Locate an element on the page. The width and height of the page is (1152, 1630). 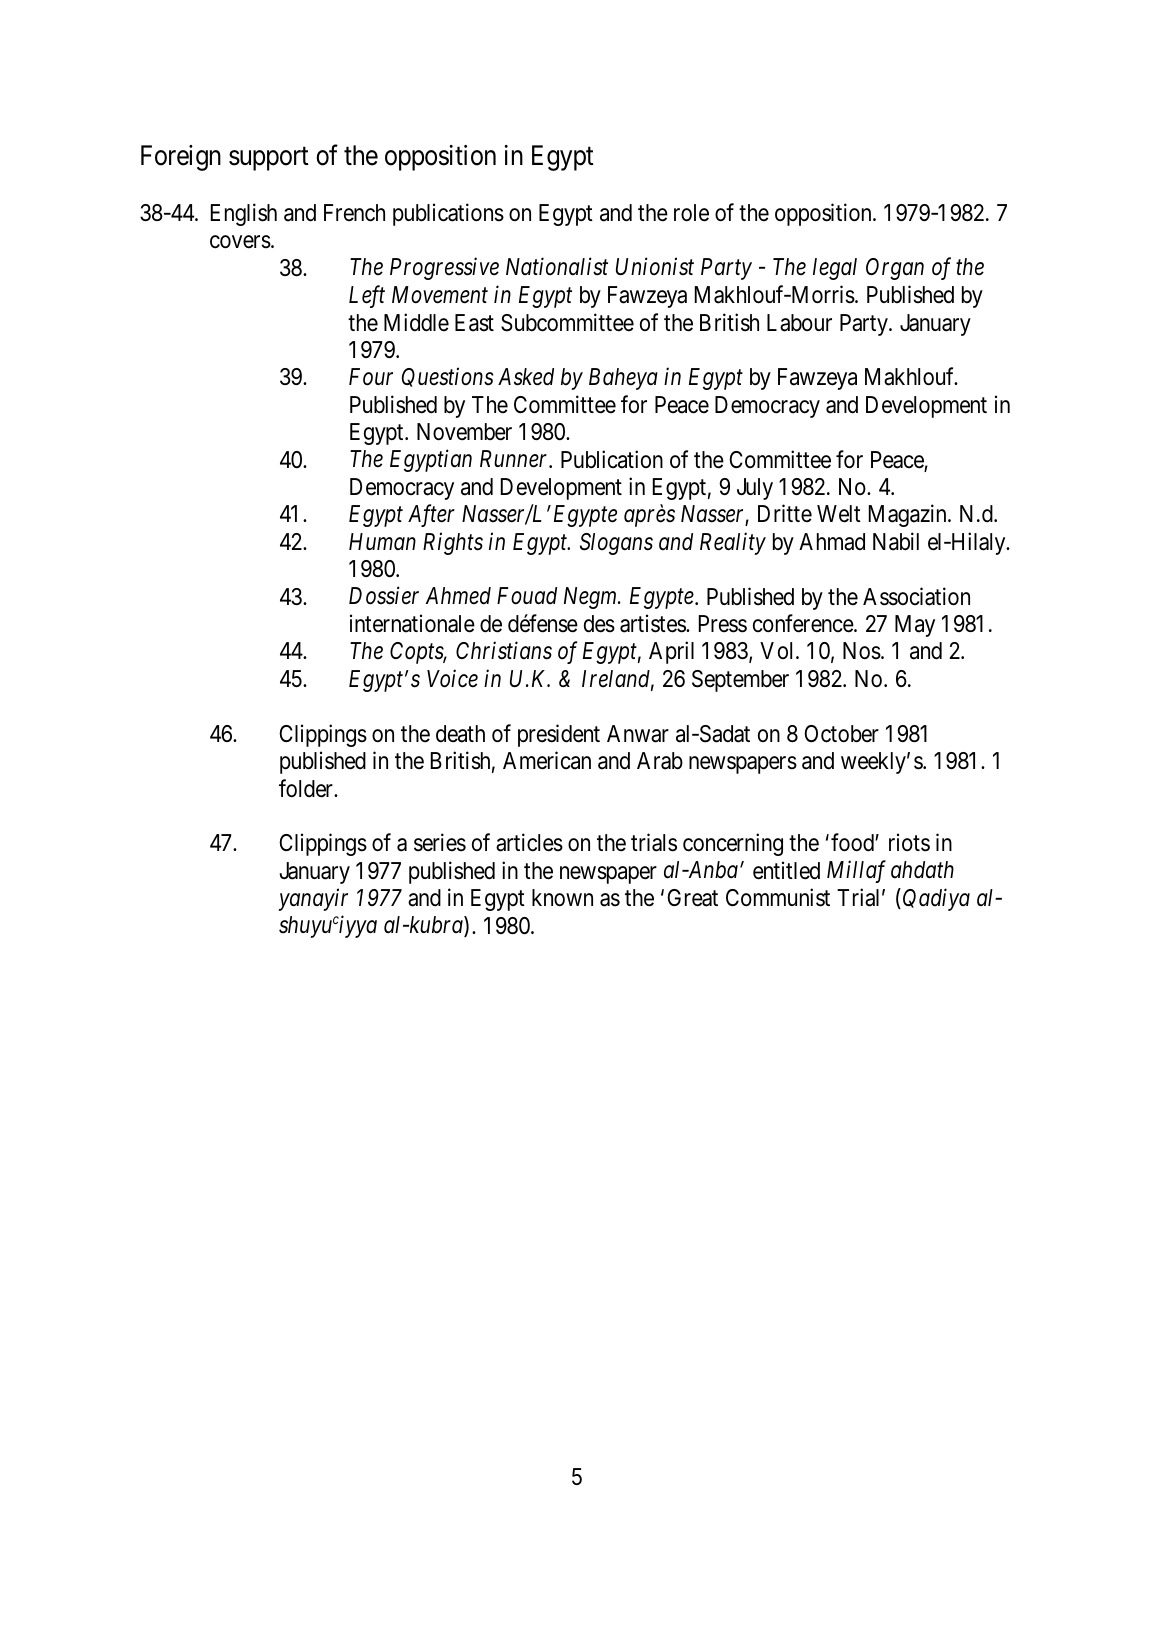
folder is located at coordinates (307, 788).
